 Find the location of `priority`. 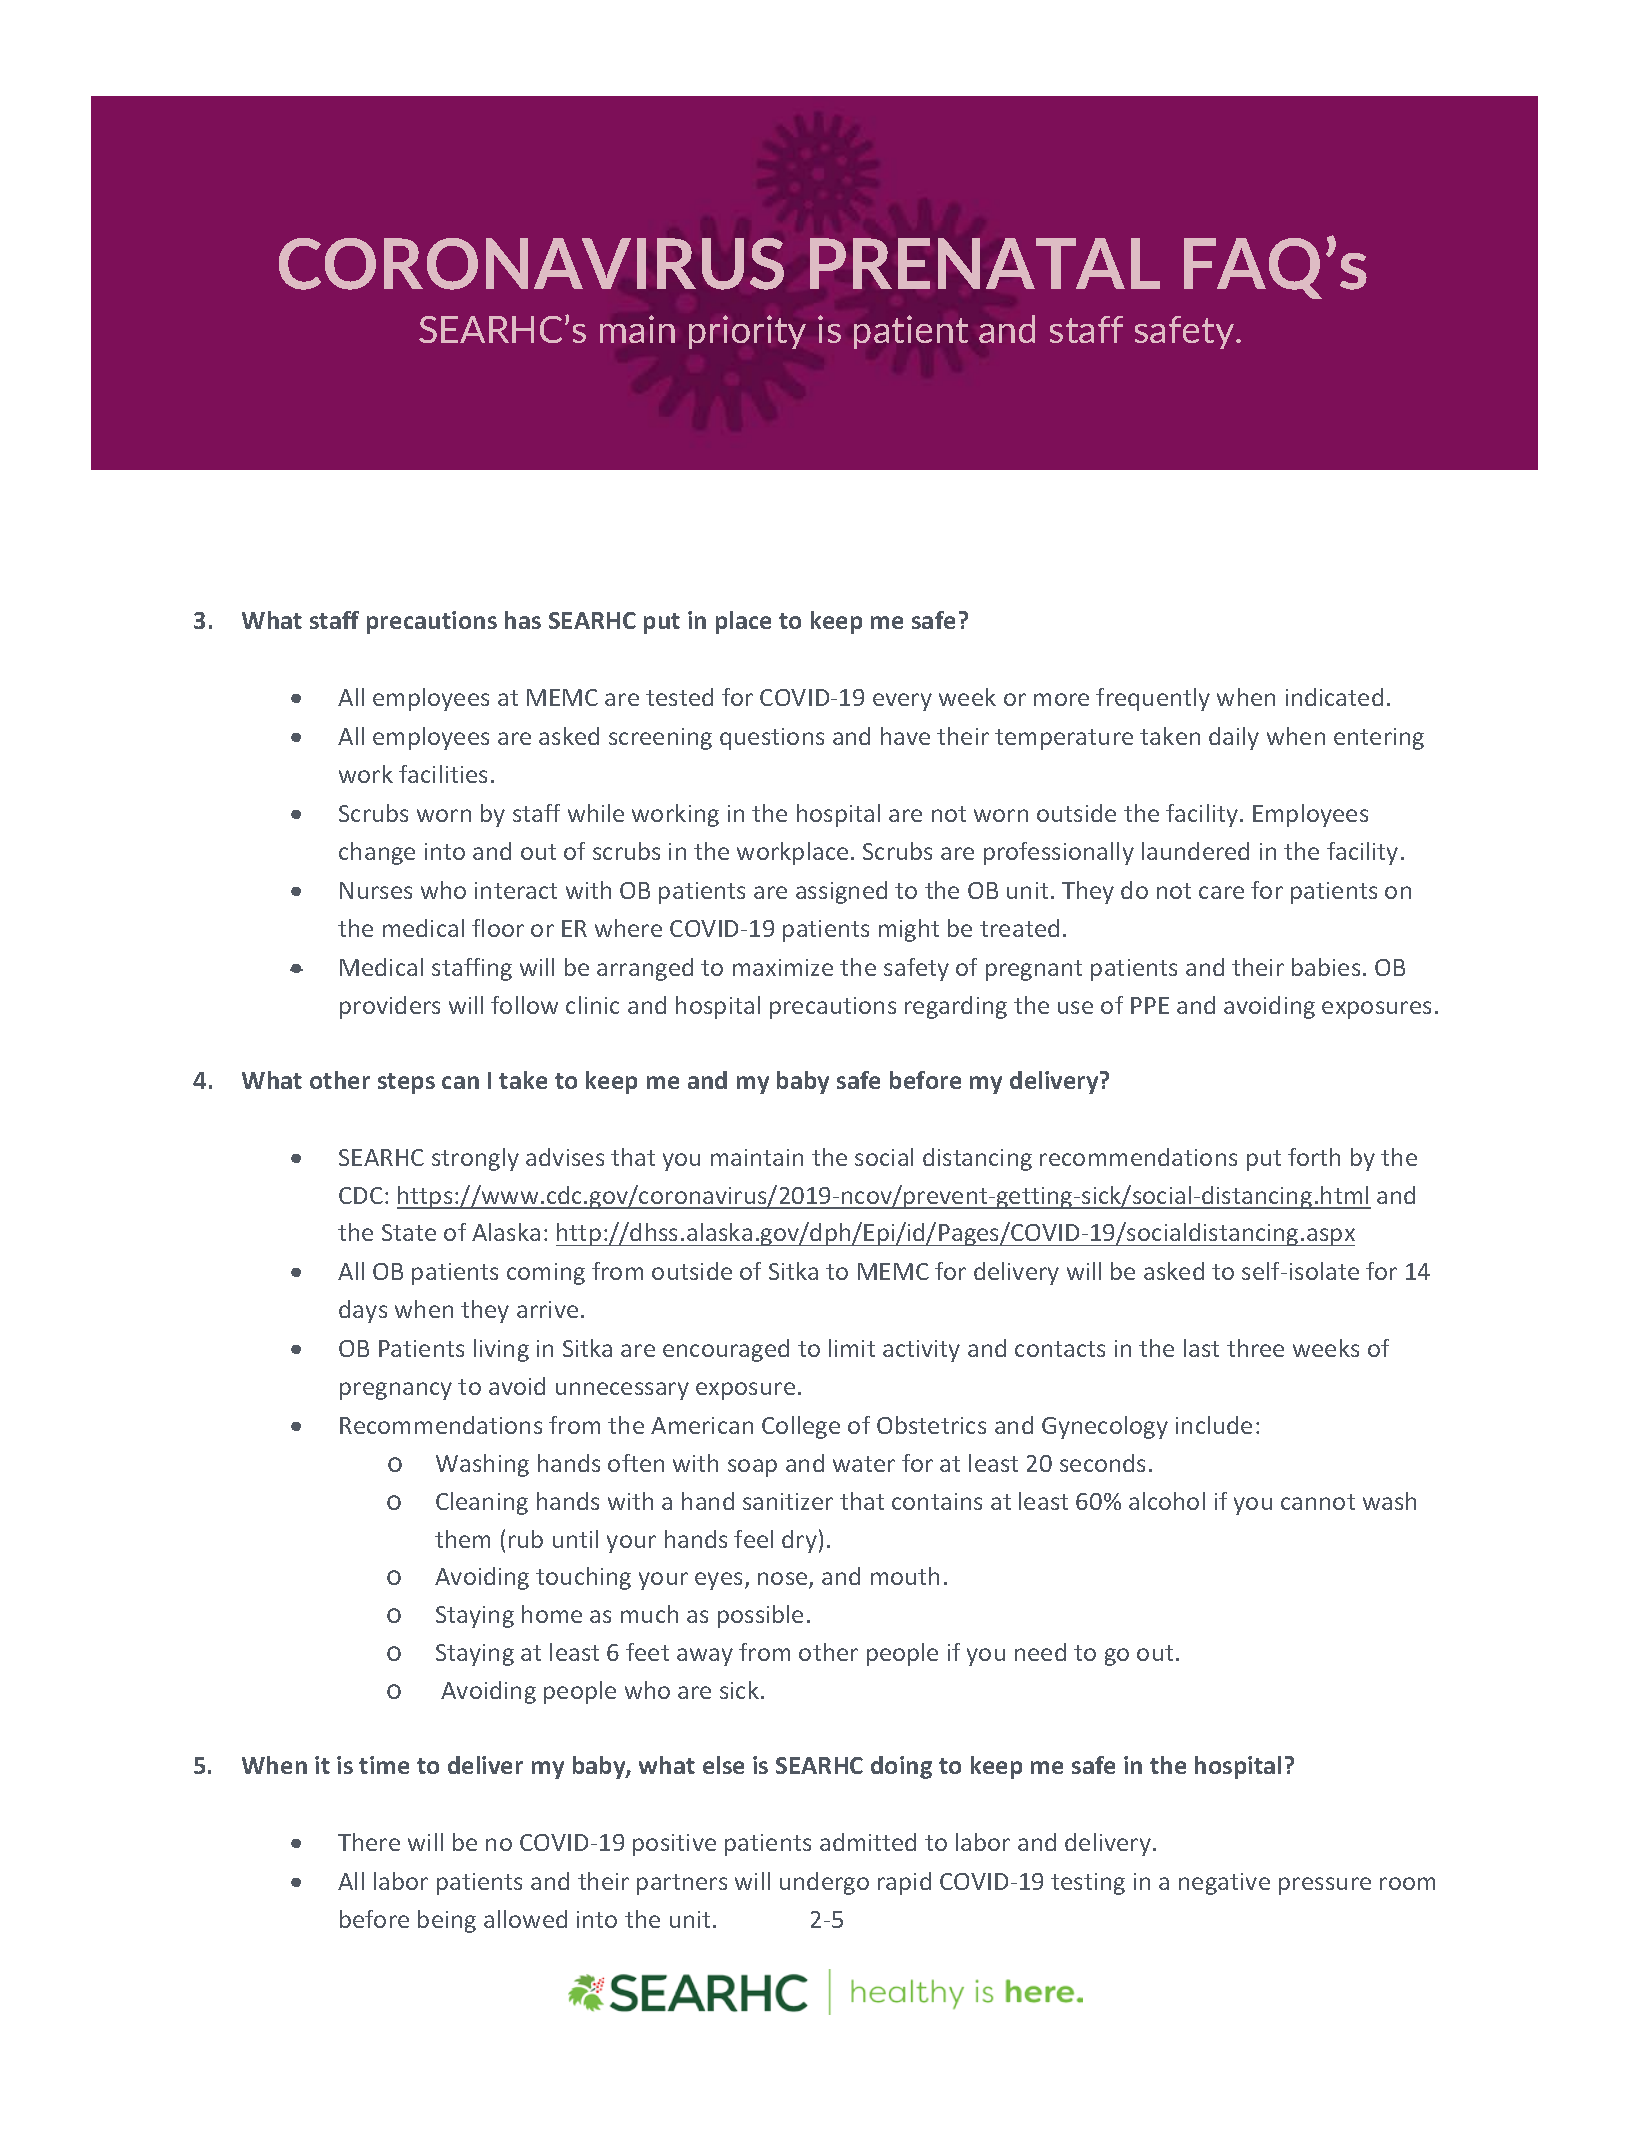

priority is located at coordinates (747, 332).
